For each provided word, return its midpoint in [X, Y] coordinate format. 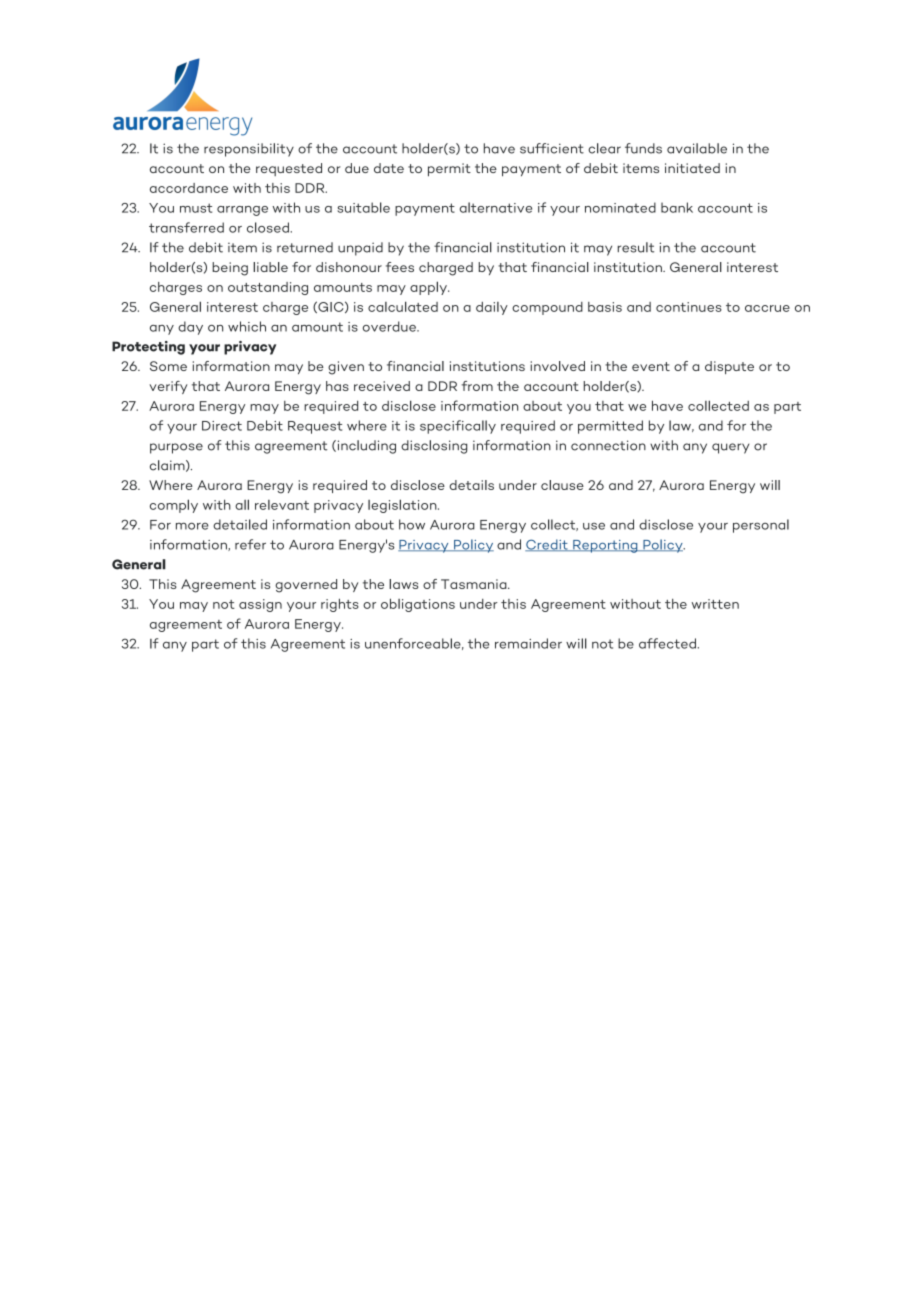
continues [689, 307]
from [477, 386]
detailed [240, 524]
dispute [729, 367]
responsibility [249, 150]
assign [260, 605]
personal [761, 526]
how [412, 524]
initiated [692, 168]
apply [429, 288]
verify [168, 387]
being [230, 269]
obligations [418, 605]
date [389, 168]
